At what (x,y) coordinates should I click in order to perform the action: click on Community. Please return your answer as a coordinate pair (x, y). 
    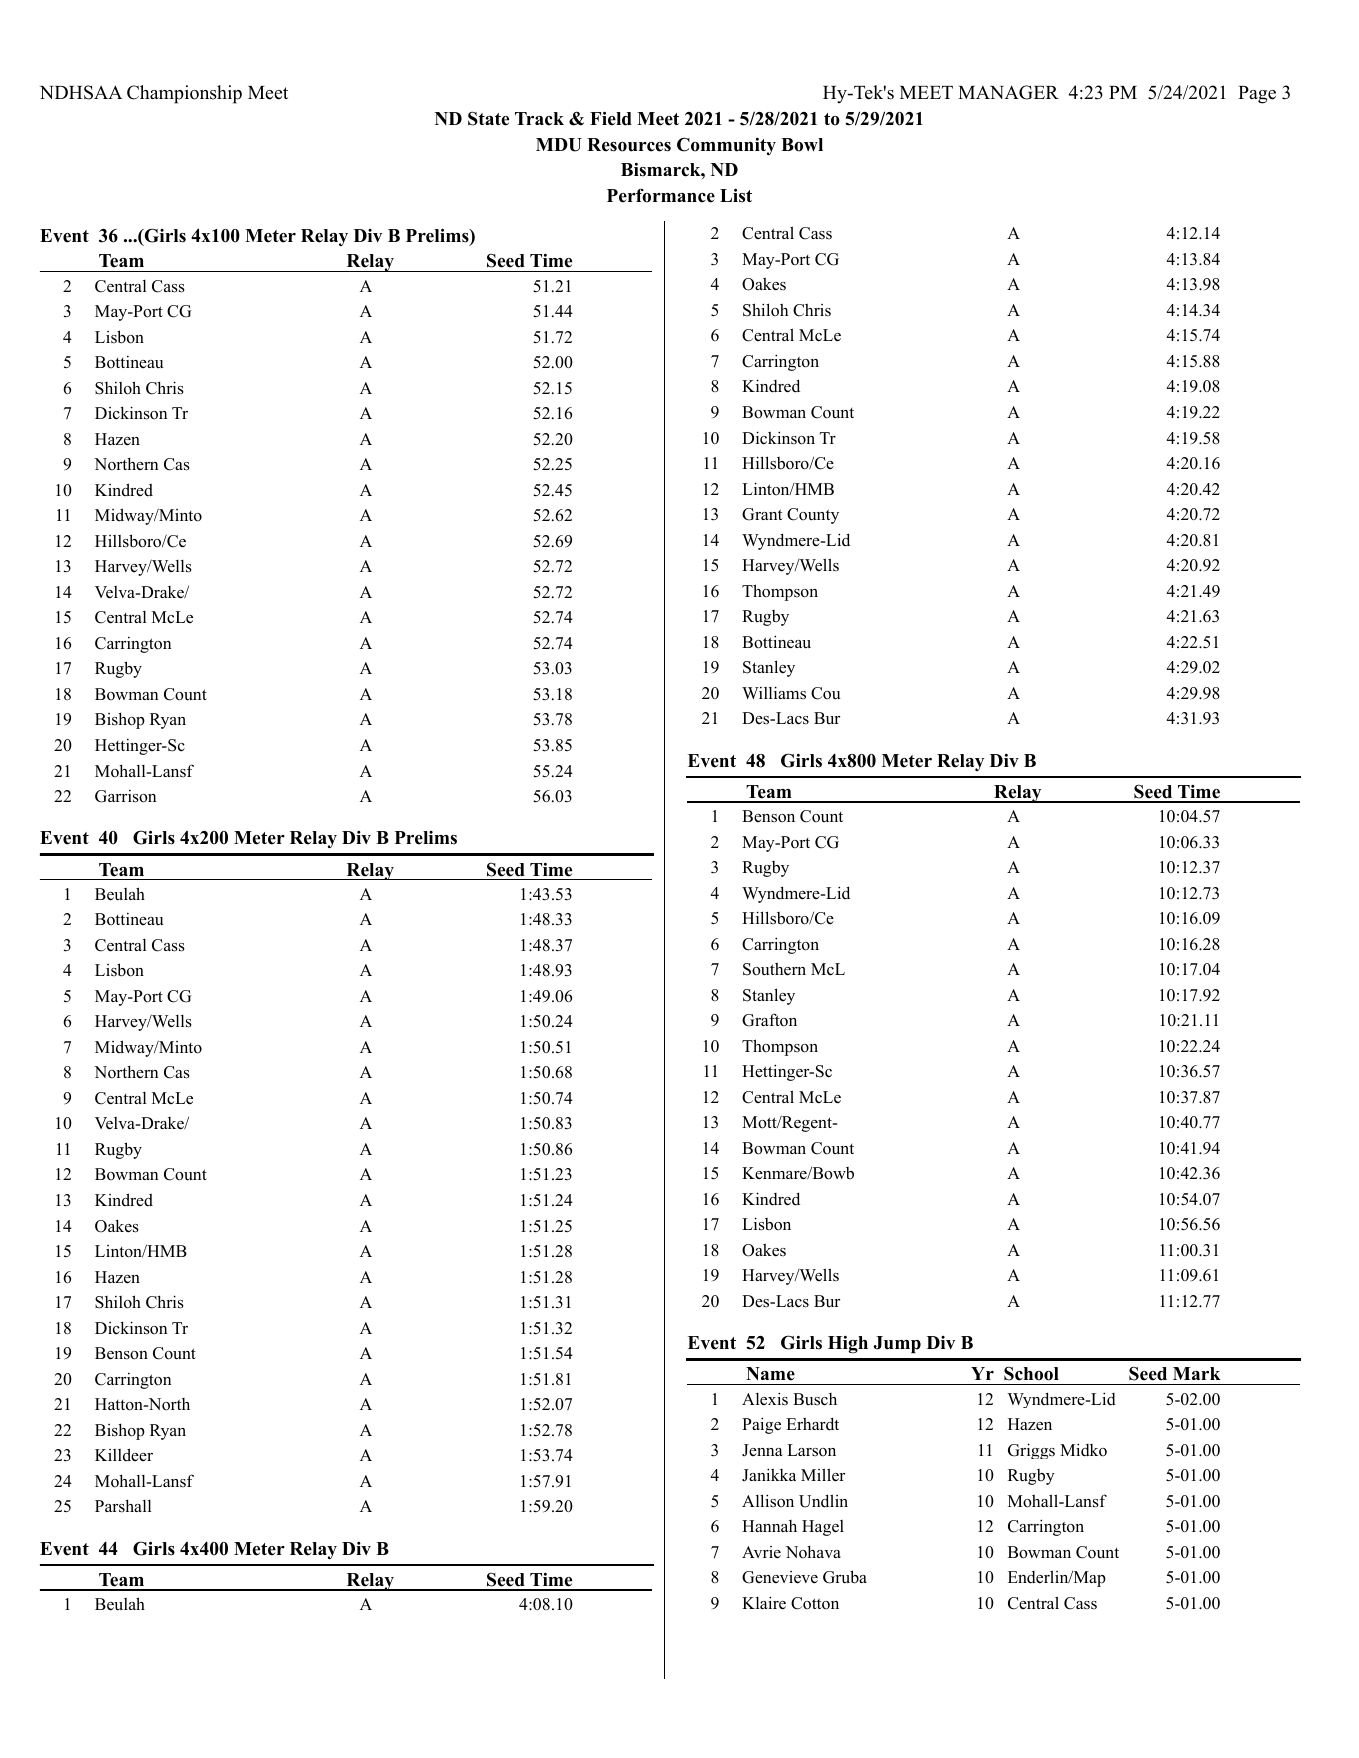
    Looking at the image, I should click on (726, 146).
